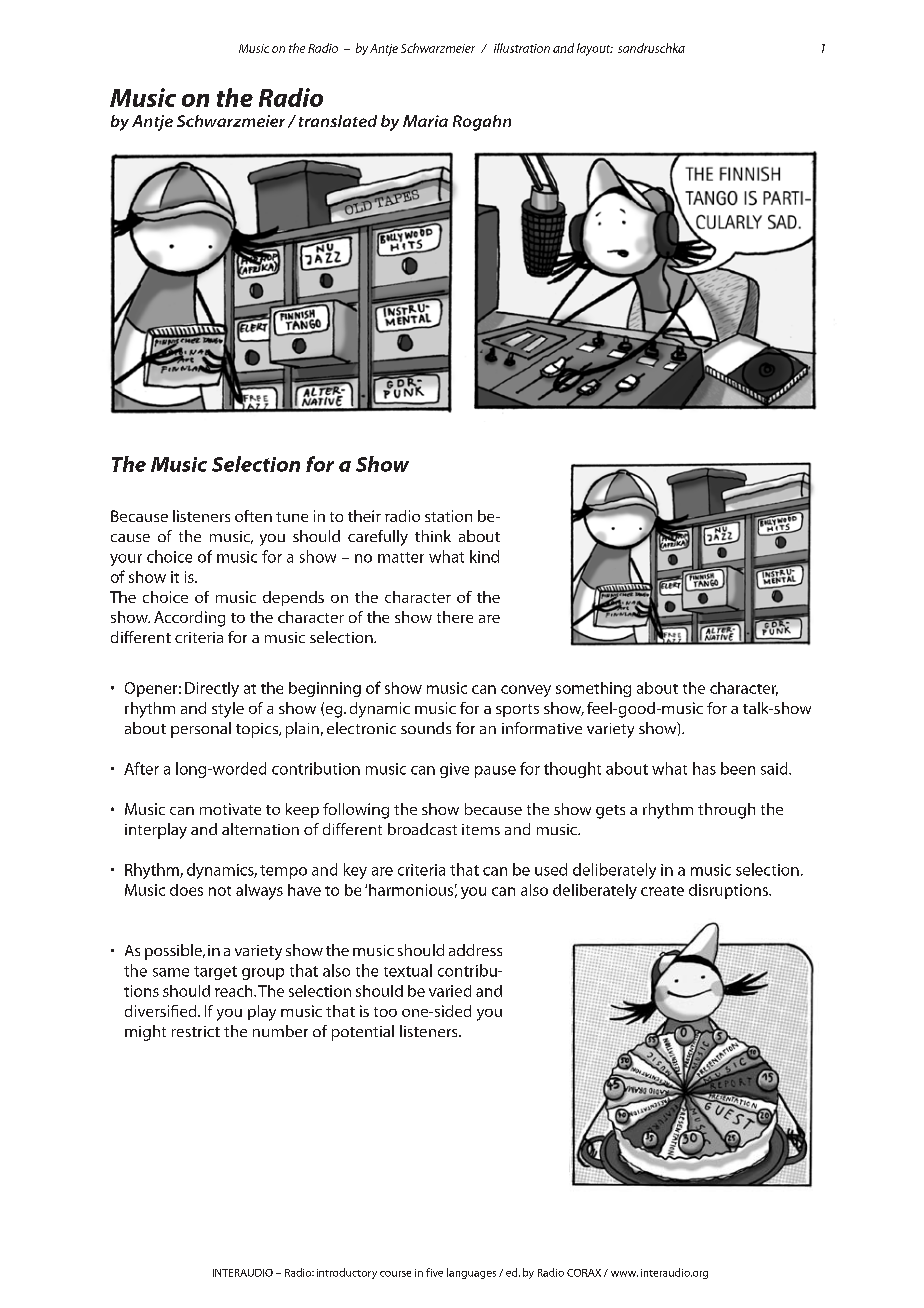  What do you see at coordinates (448, 516) in the screenshot?
I see `station` at bounding box center [448, 516].
